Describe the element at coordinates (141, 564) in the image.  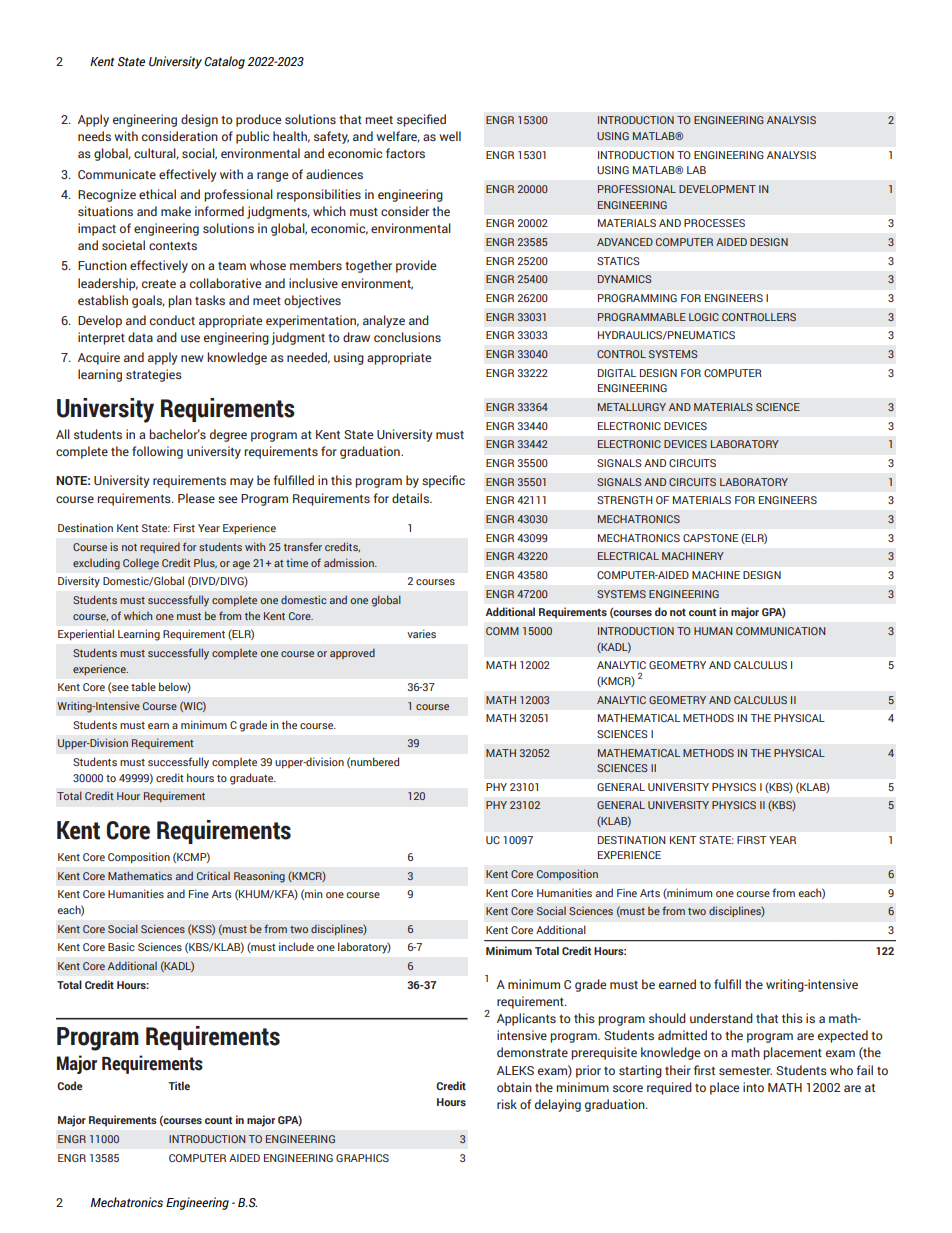
I see `College` at that location.
